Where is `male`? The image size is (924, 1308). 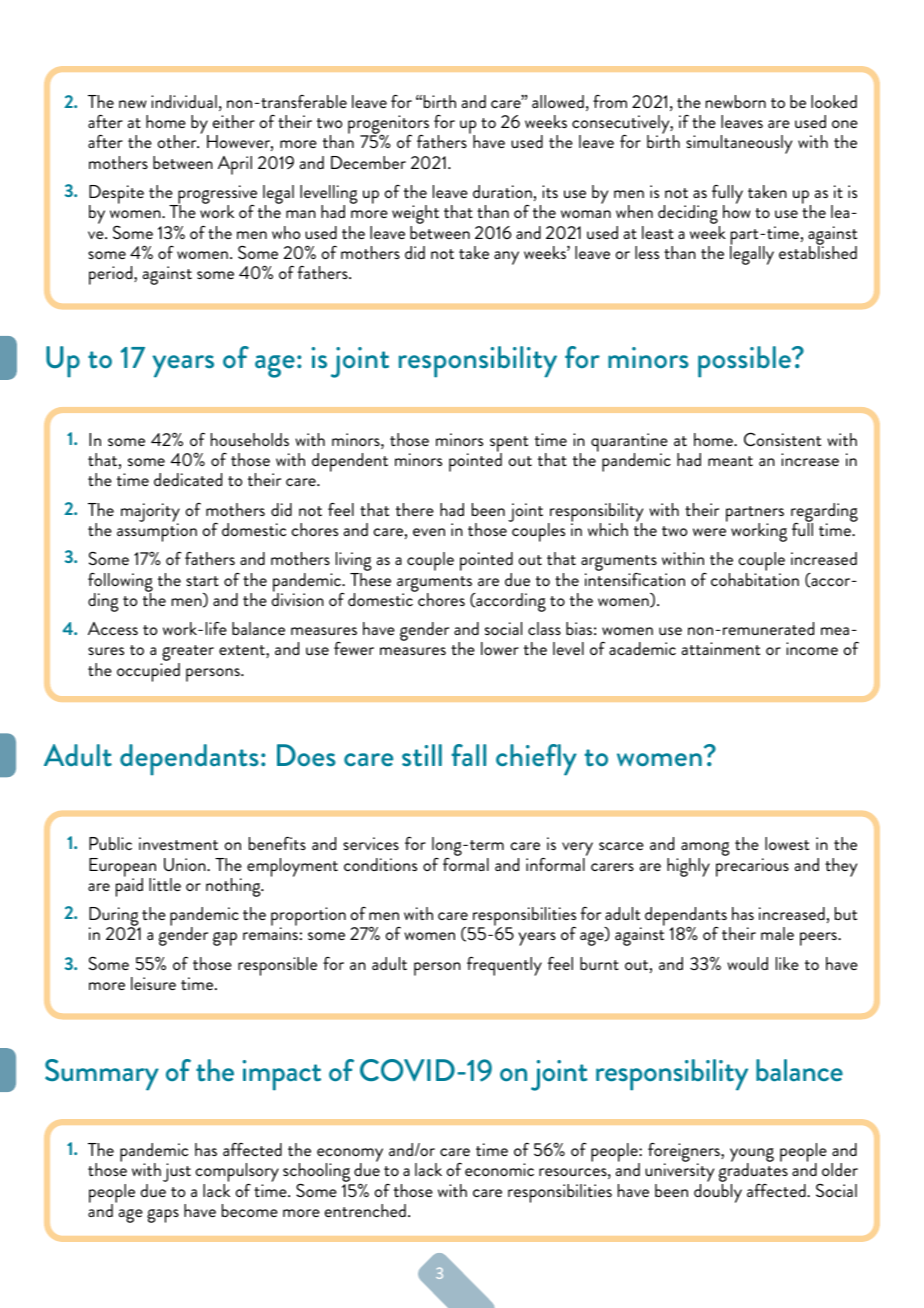
male is located at coordinates (777, 933).
